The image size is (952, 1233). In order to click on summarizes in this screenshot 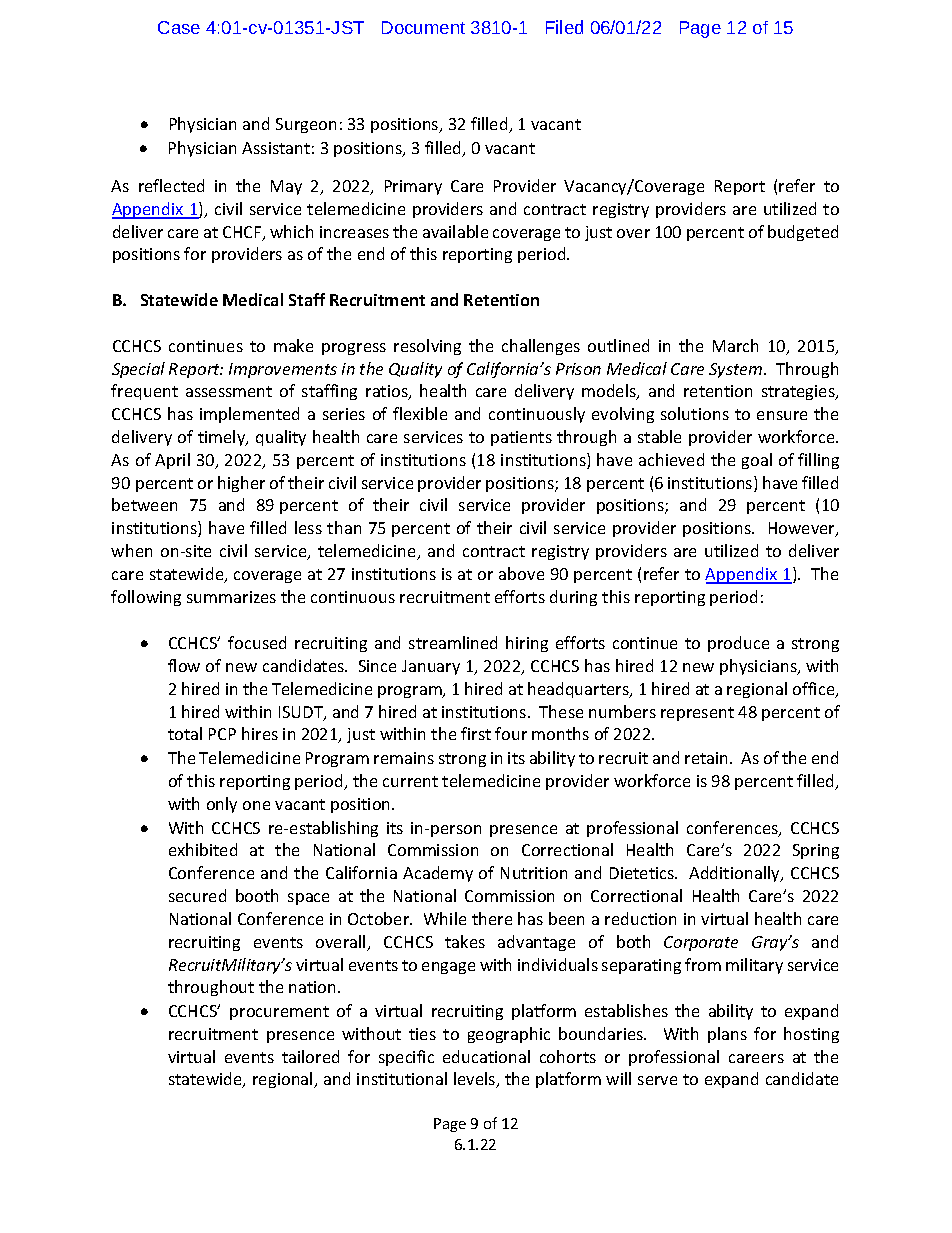, I will do `click(231, 597)`.
